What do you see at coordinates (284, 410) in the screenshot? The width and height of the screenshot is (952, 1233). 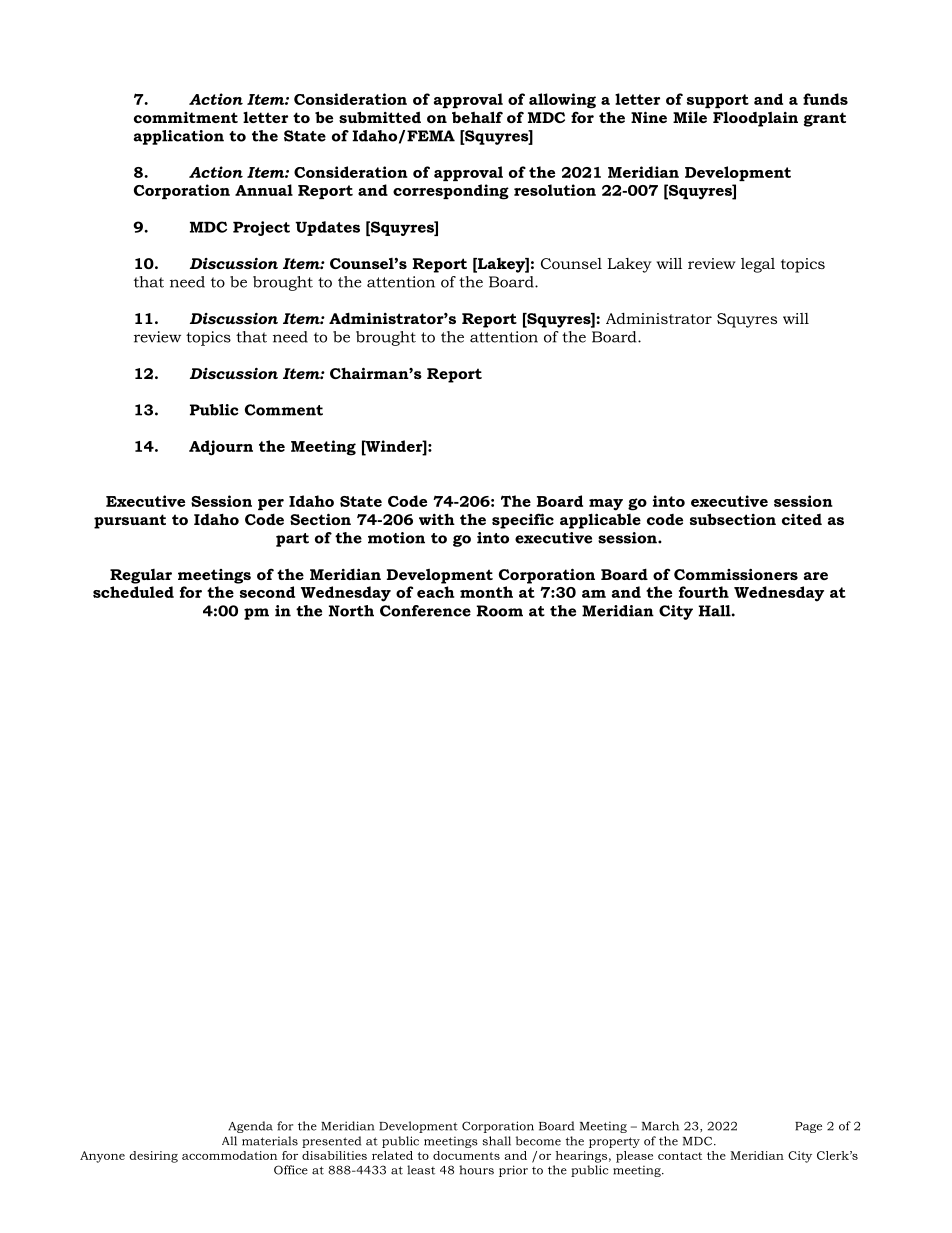 I see `Comment` at bounding box center [284, 410].
